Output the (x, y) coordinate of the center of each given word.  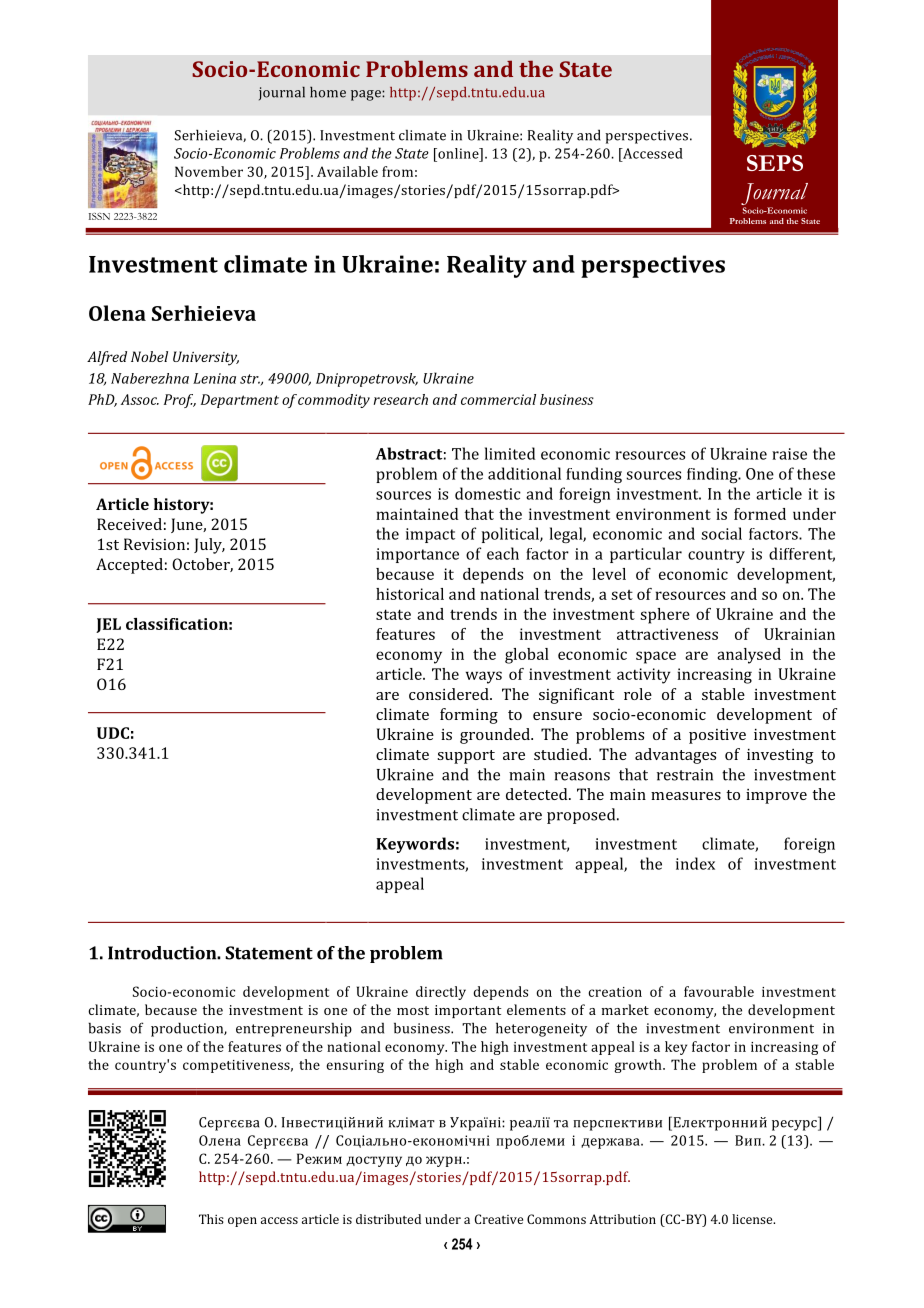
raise (789, 454)
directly (441, 993)
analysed (749, 656)
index (695, 863)
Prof (180, 401)
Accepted (129, 566)
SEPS (775, 163)
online (458, 153)
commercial (498, 399)
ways (484, 677)
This (211, 1219)
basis (104, 1028)
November (209, 171)
